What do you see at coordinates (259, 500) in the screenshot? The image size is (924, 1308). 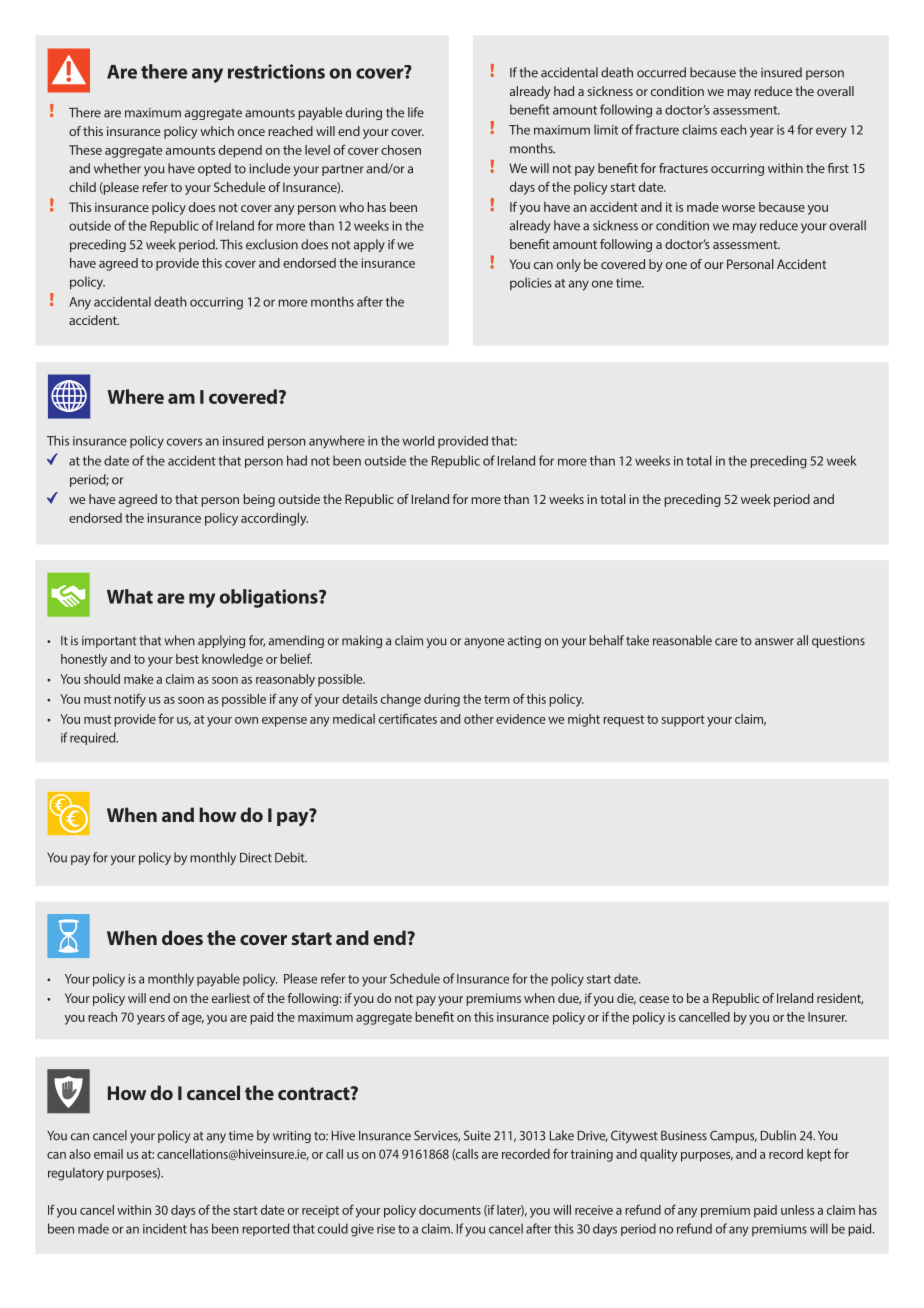 I see `being` at bounding box center [259, 500].
